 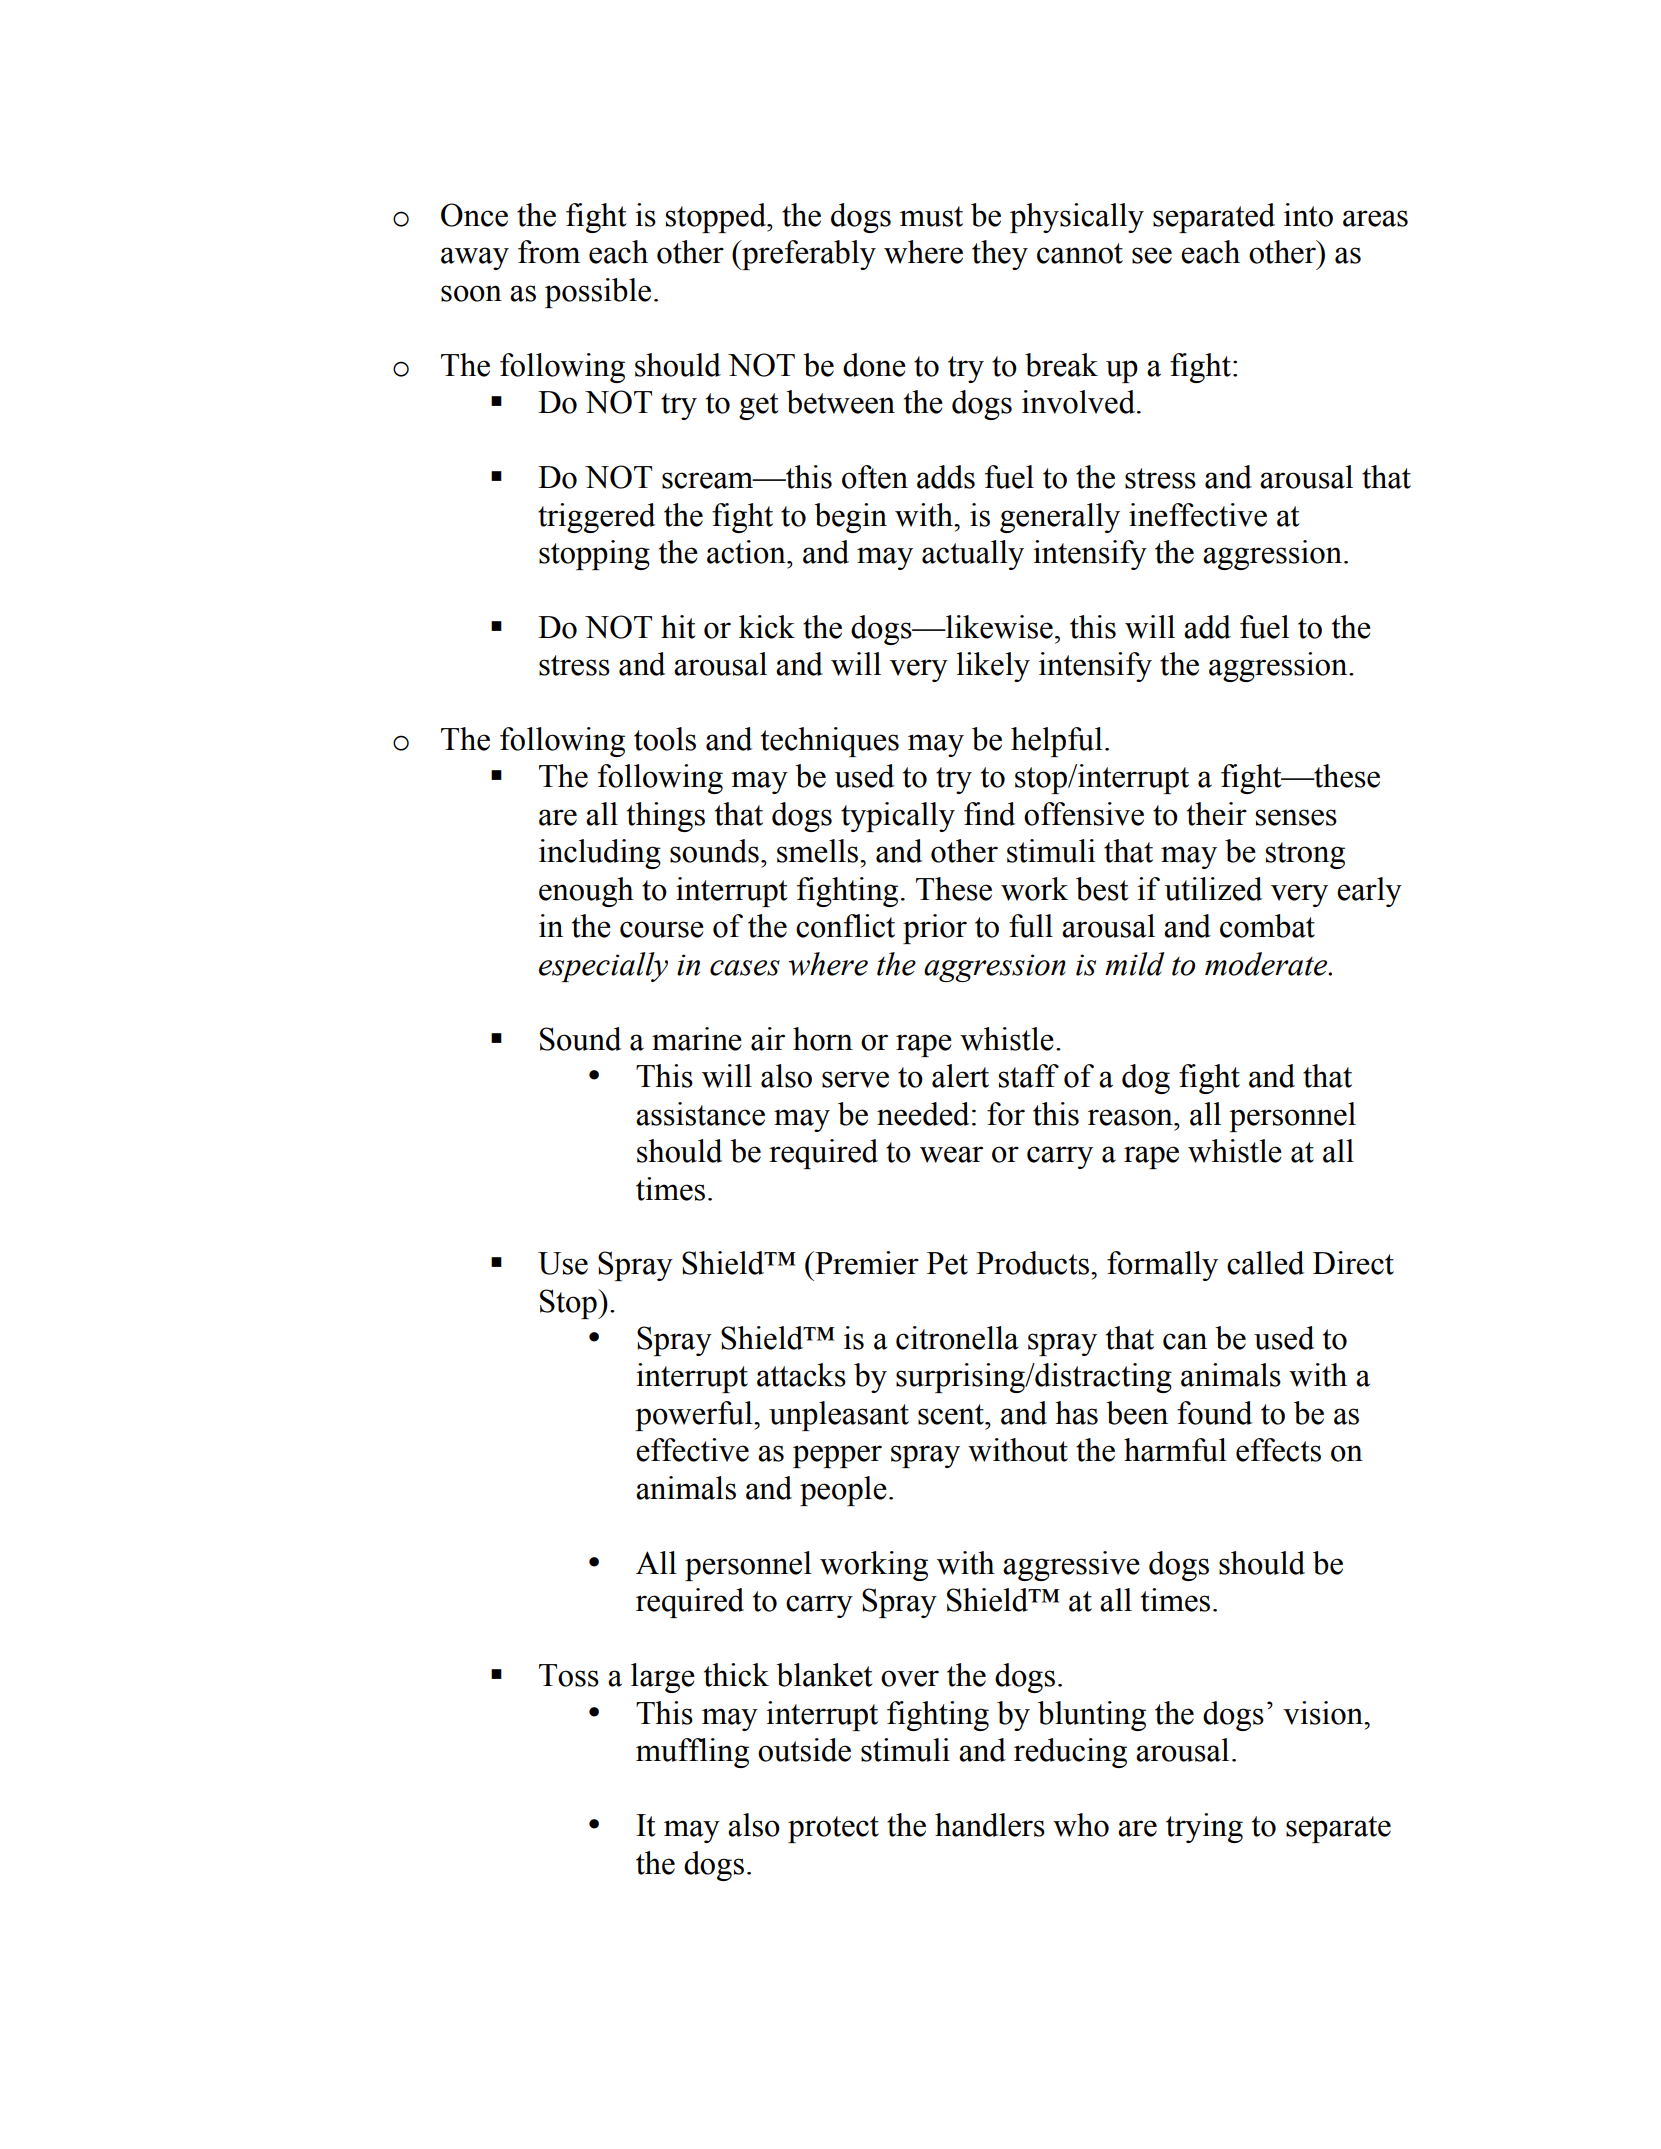 What do you see at coordinates (931, 216) in the screenshot?
I see `must` at bounding box center [931, 216].
